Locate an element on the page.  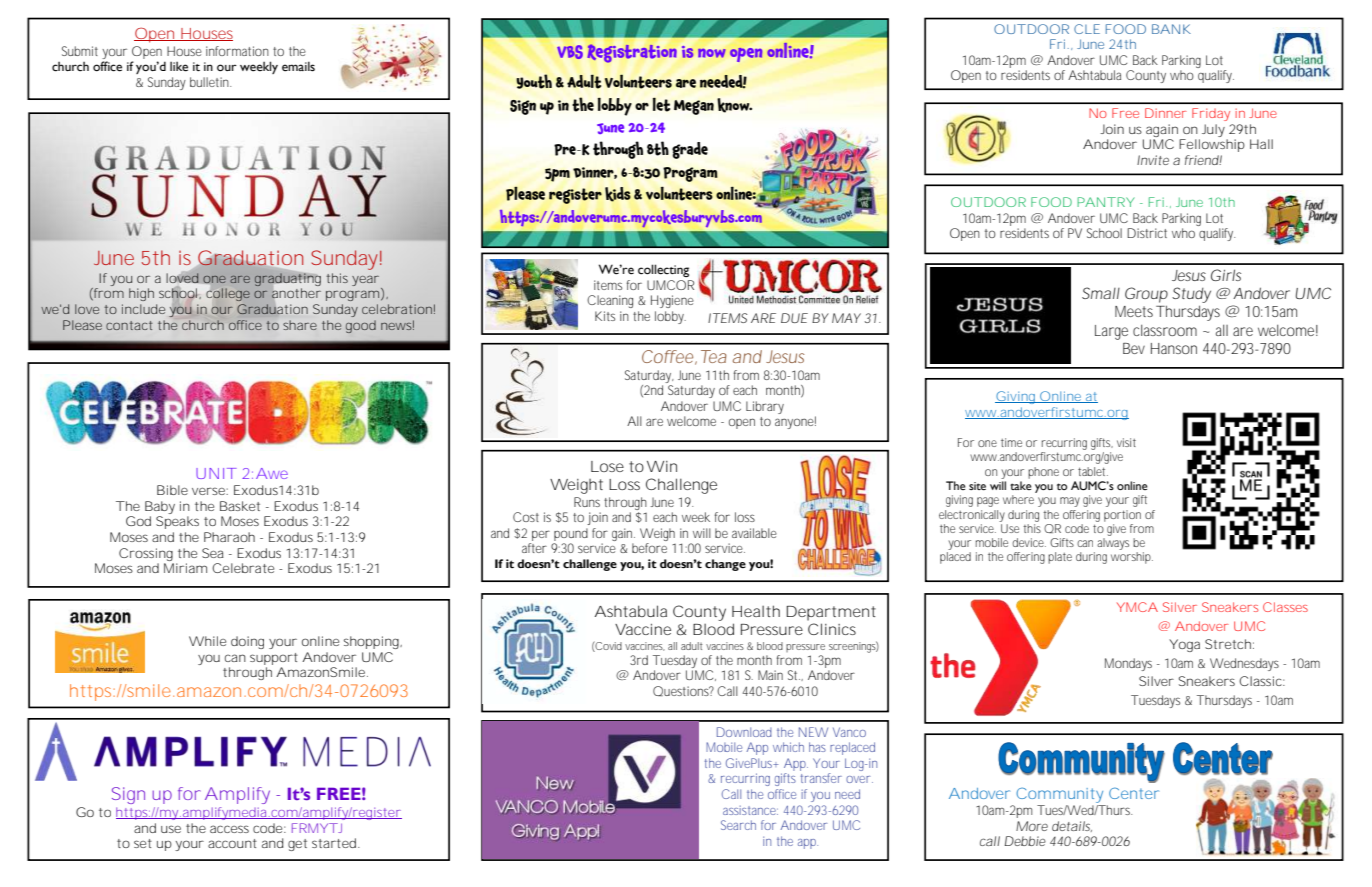
While is located at coordinates (207, 641).
